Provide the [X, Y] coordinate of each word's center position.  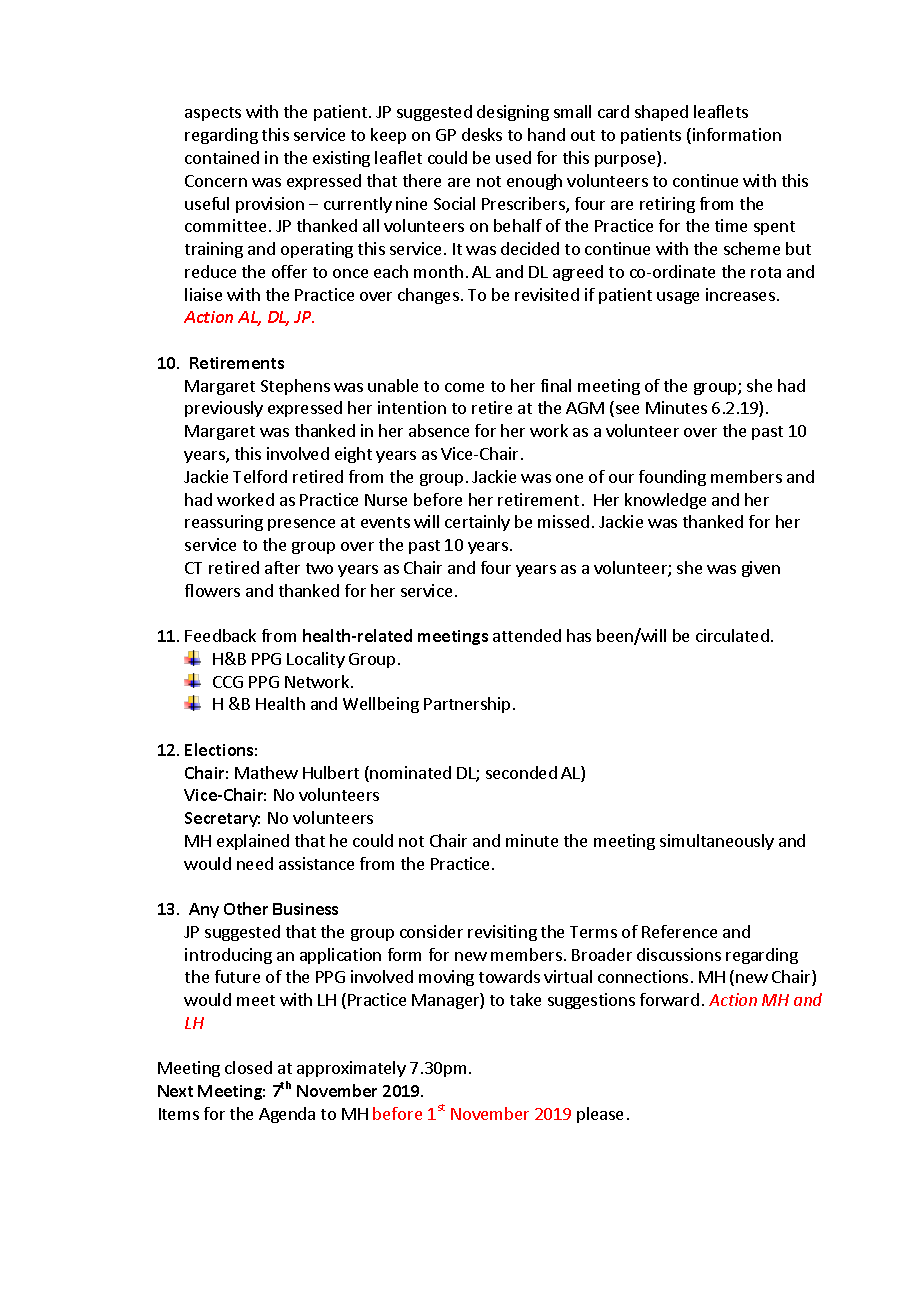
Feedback [220, 635]
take [525, 999]
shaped [661, 113]
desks [482, 134]
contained [222, 157]
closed [248, 1067]
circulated [732, 635]
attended [527, 635]
